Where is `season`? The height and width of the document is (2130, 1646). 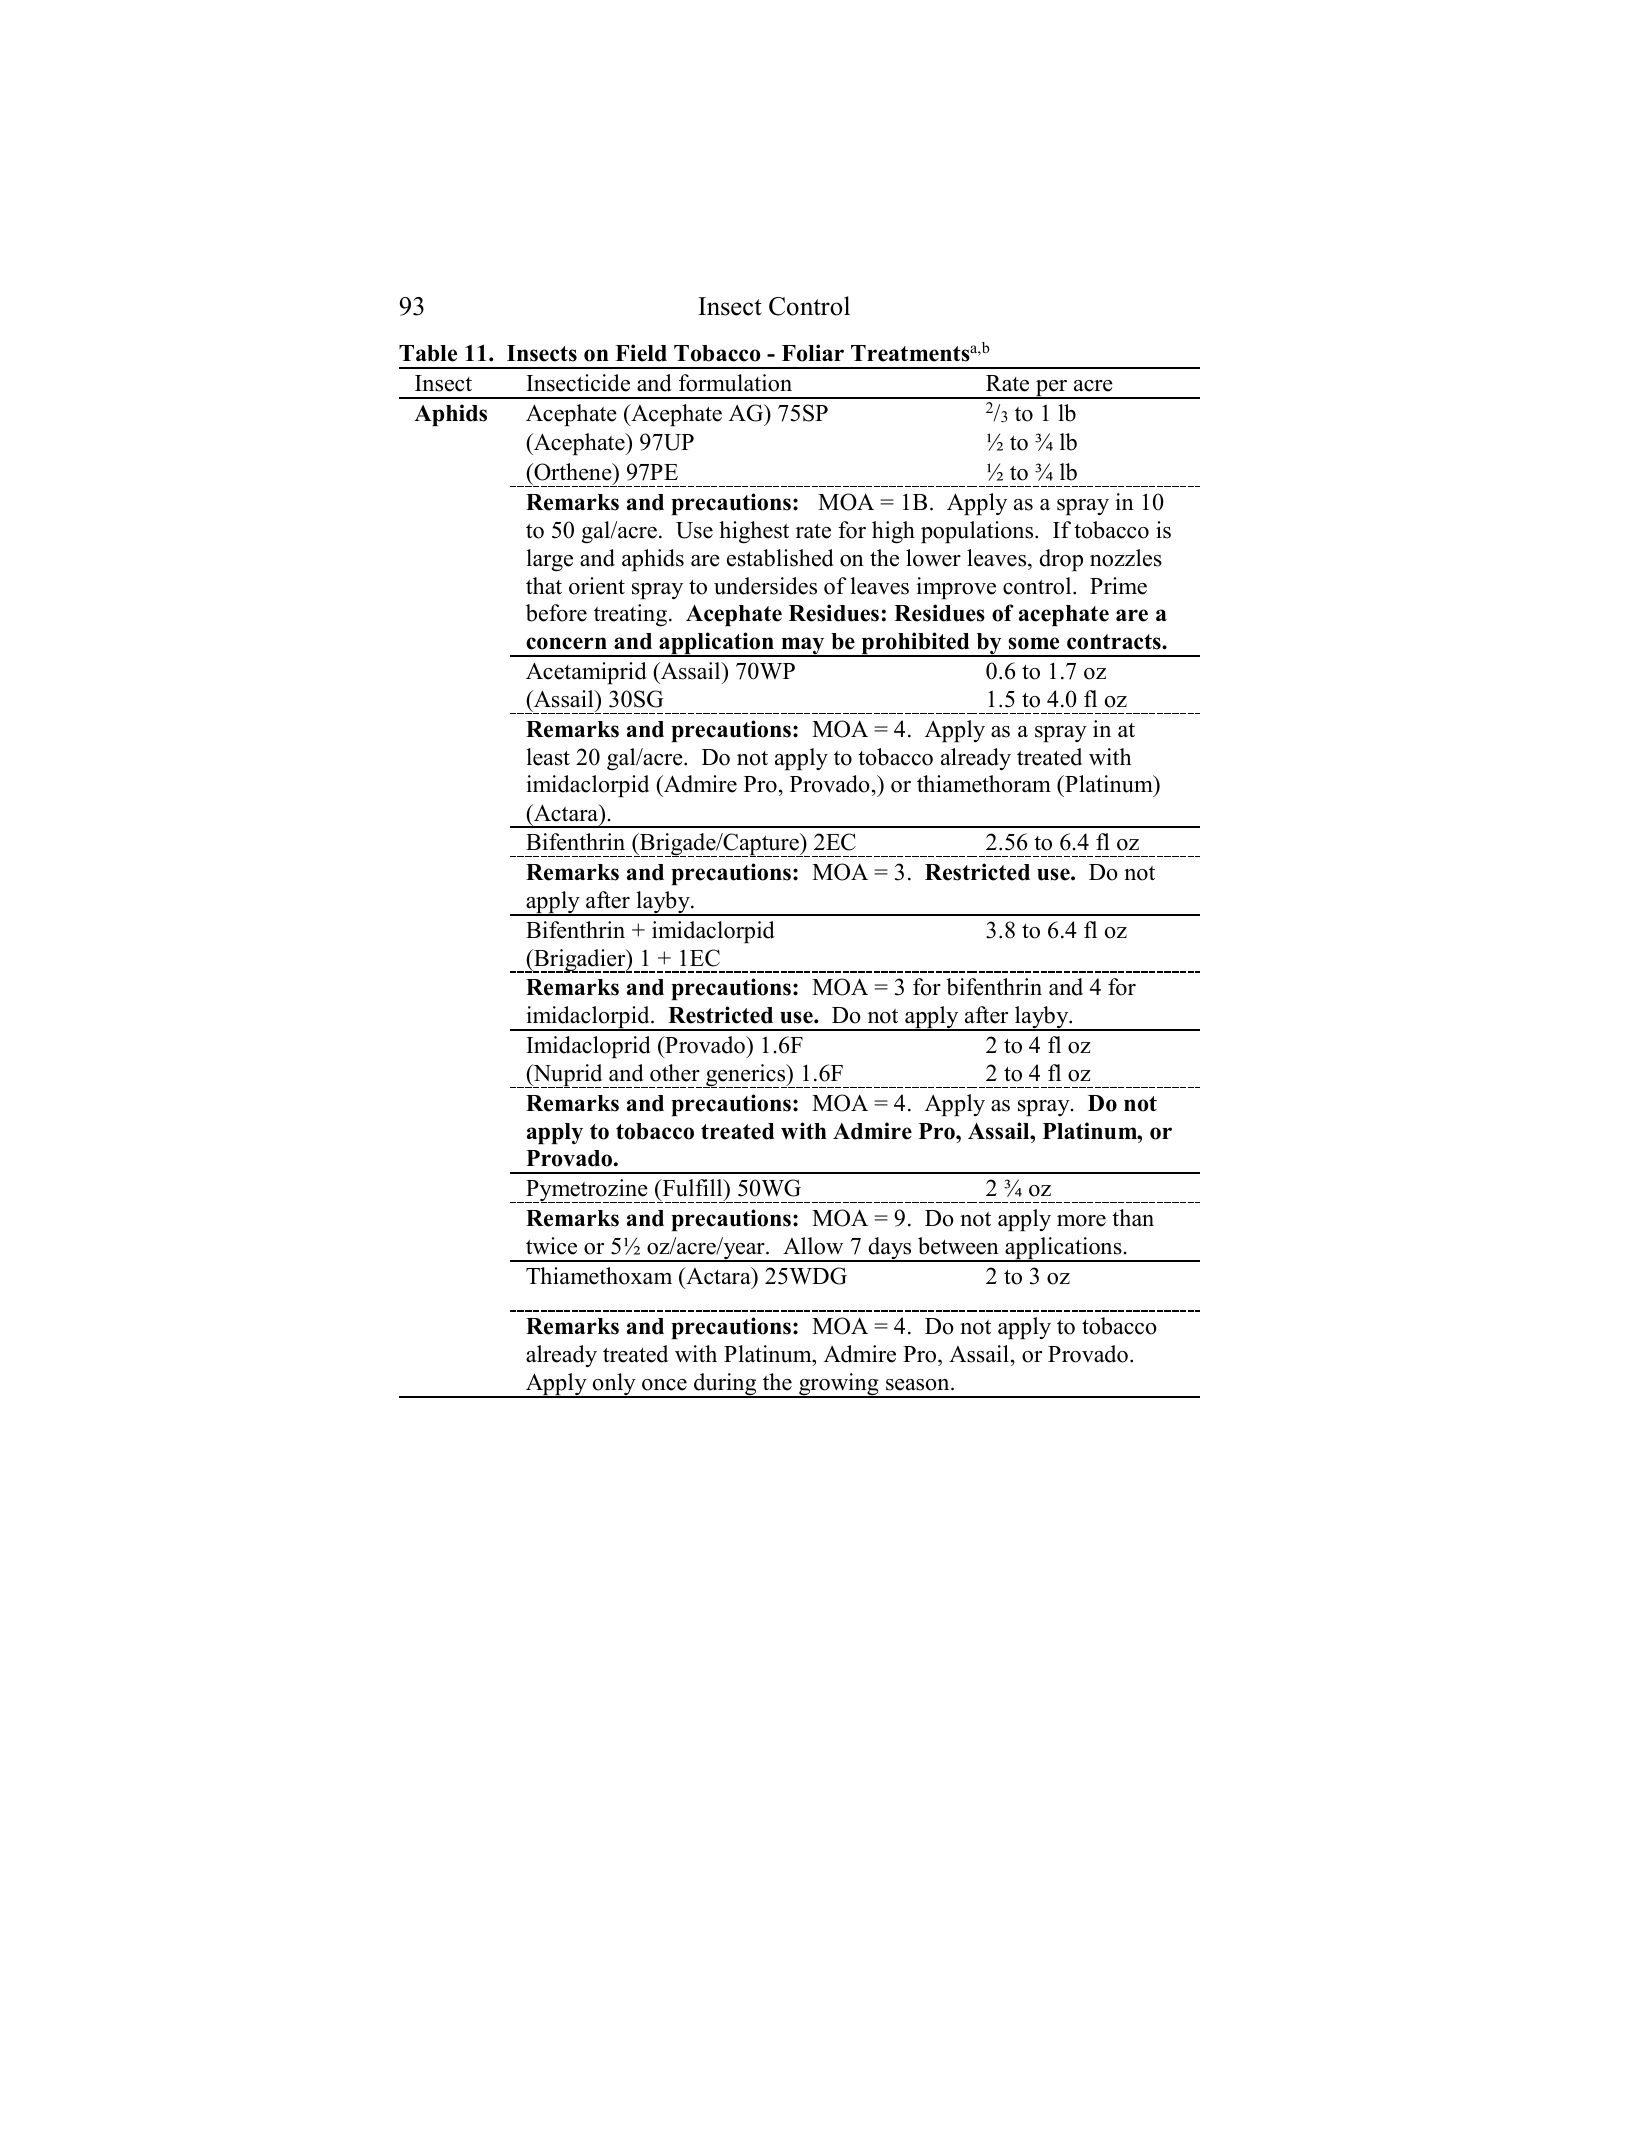
season is located at coordinates (919, 1385).
